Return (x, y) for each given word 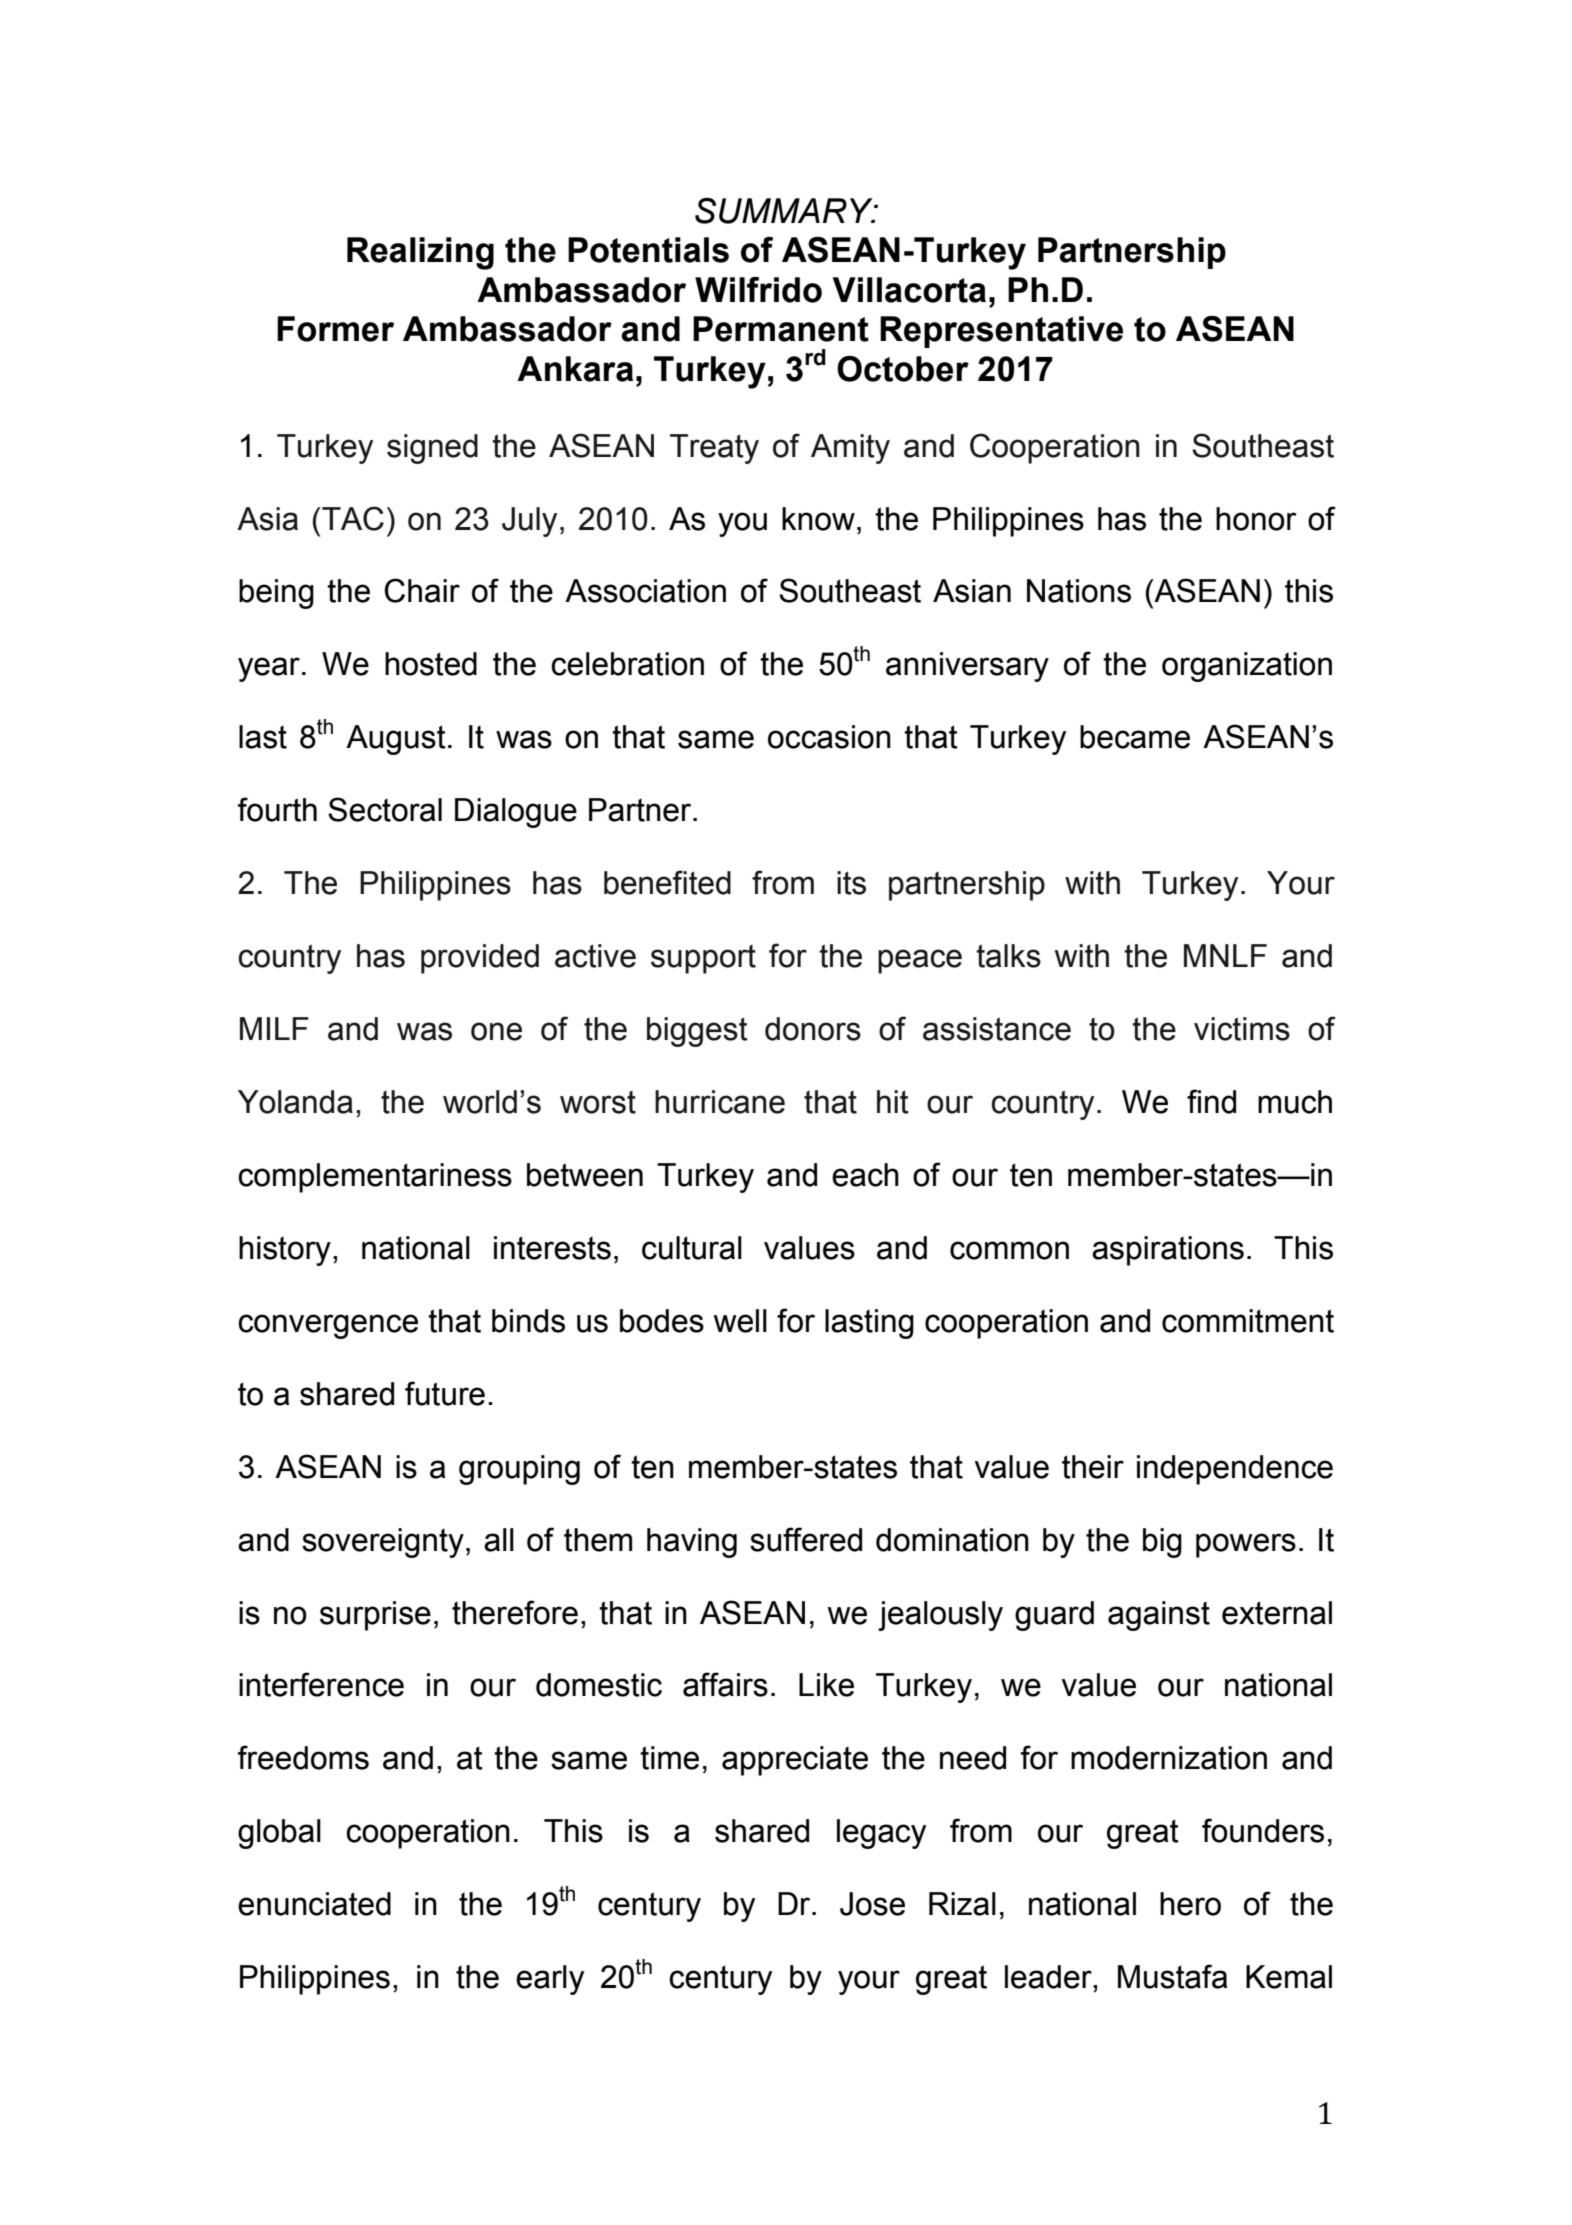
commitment (1248, 1321)
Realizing (420, 253)
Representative (1001, 332)
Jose (872, 1904)
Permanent (781, 329)
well (740, 1321)
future (445, 1393)
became (1135, 737)
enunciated (314, 1904)
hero (1190, 1904)
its (851, 883)
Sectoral (385, 809)
